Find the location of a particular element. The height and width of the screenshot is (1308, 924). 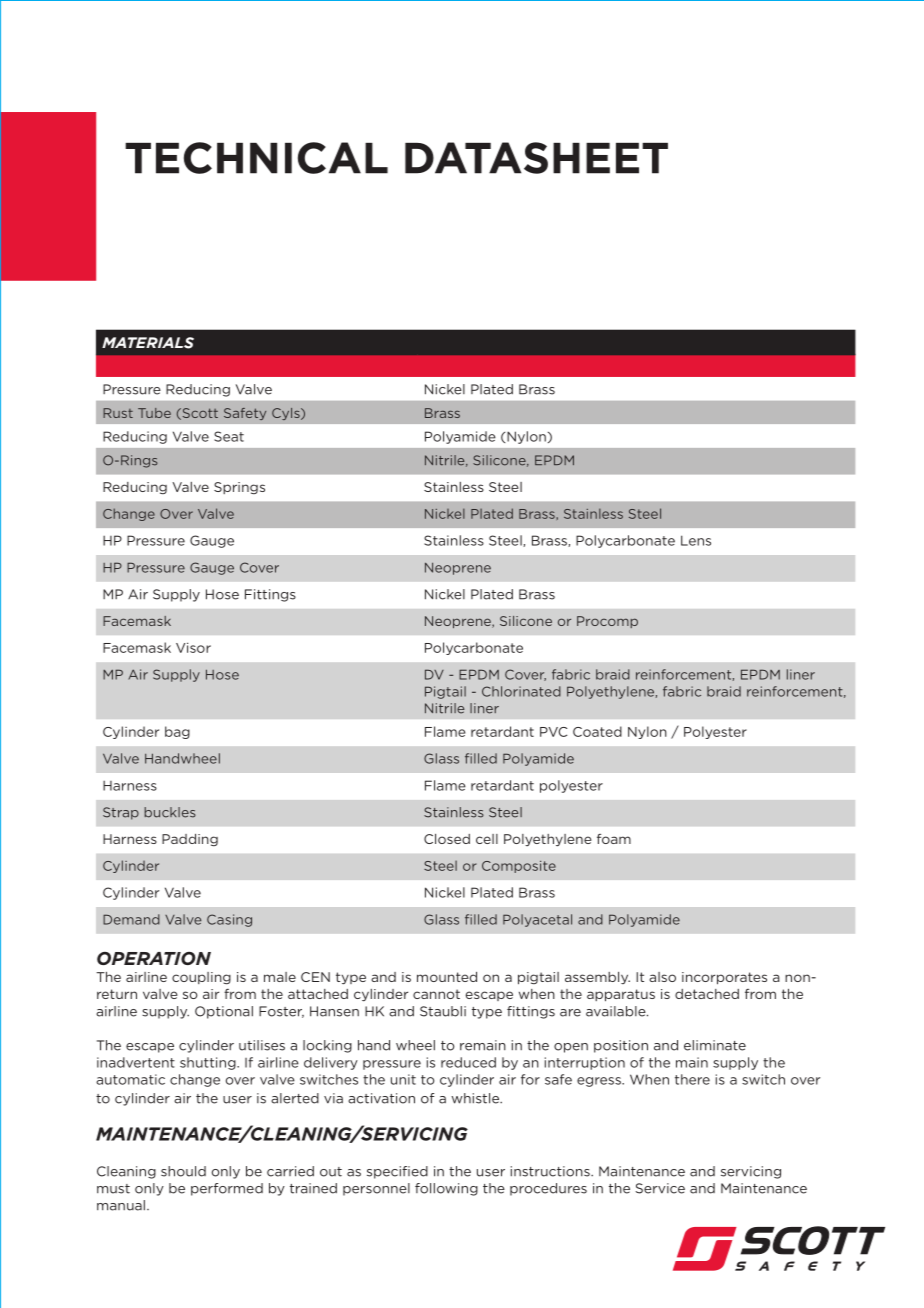

PVC is located at coordinates (553, 732).
